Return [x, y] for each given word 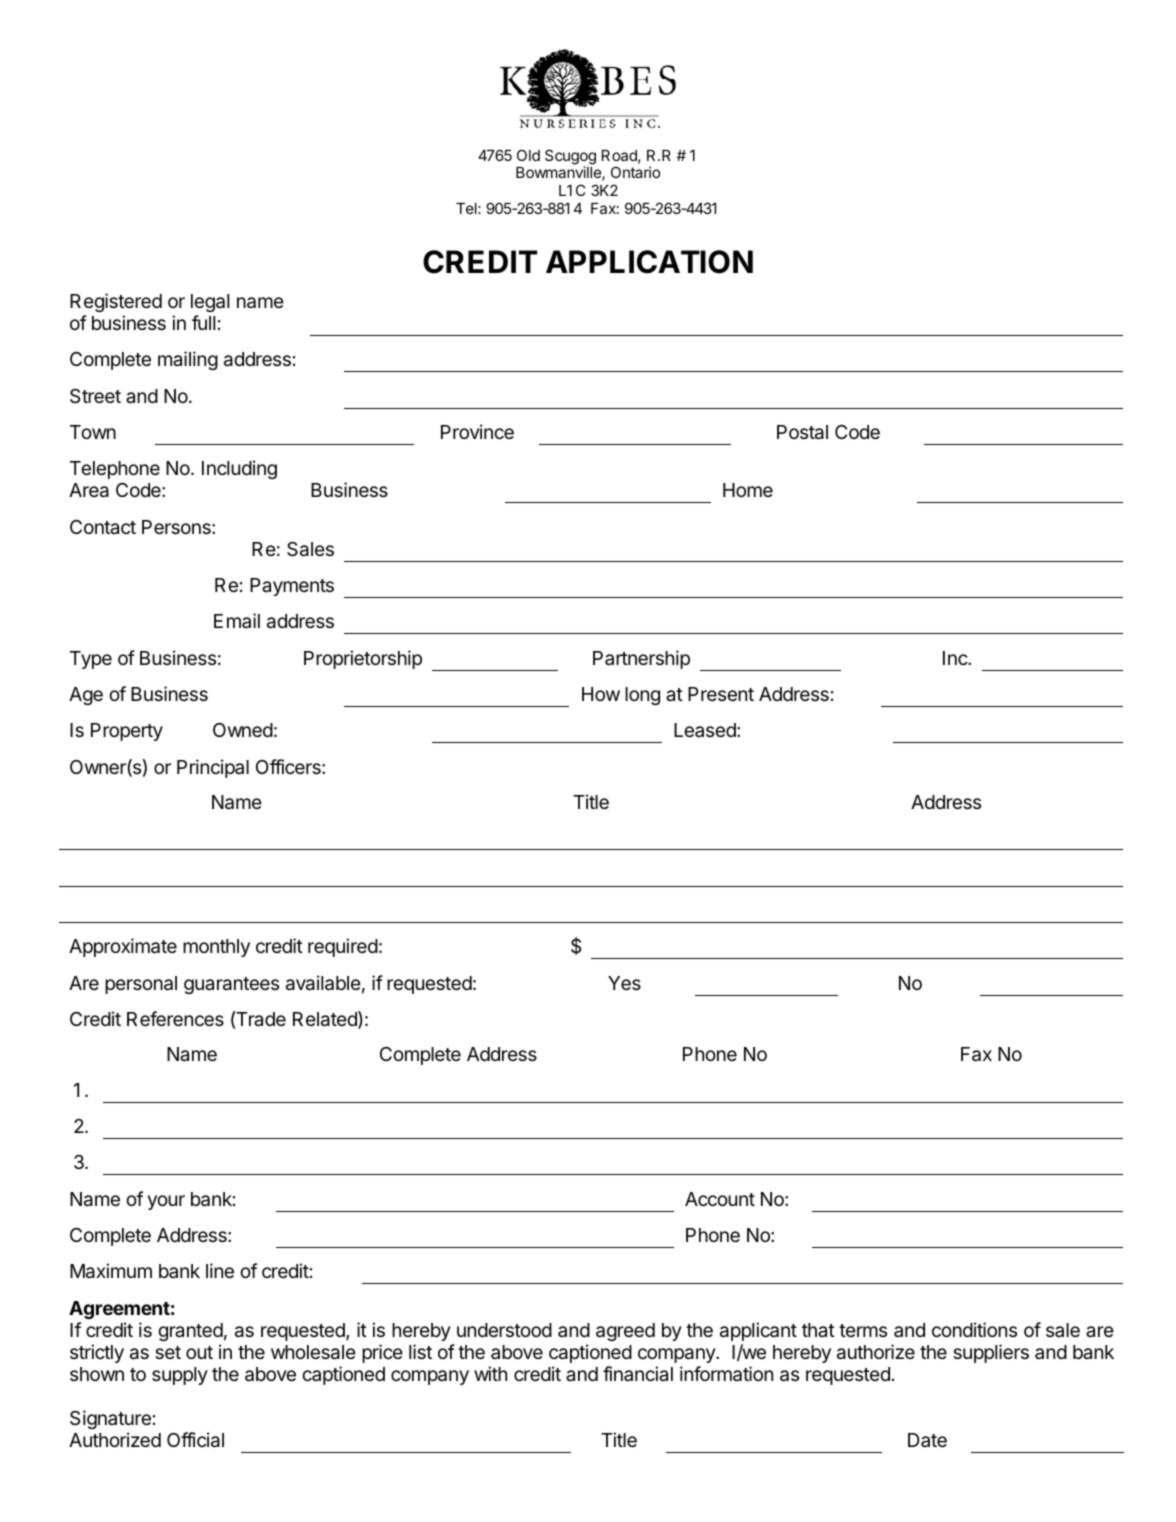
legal [210, 303]
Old [528, 155]
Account [720, 1199]
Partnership [641, 659]
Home [748, 490]
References [175, 1018]
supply [180, 1376]
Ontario [635, 172]
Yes [624, 983]
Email [237, 620]
